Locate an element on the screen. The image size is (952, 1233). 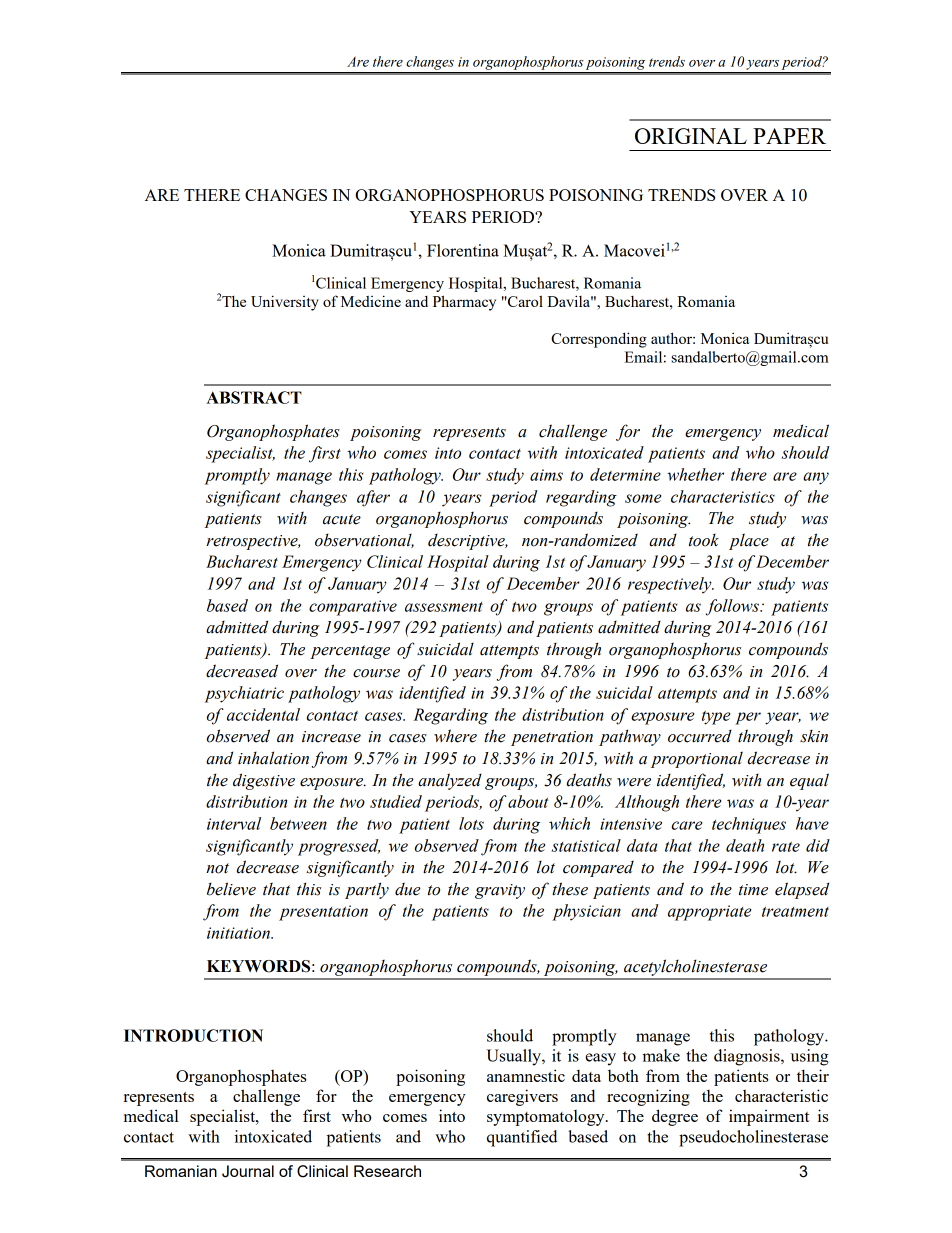
PAPER is located at coordinates (789, 136).
